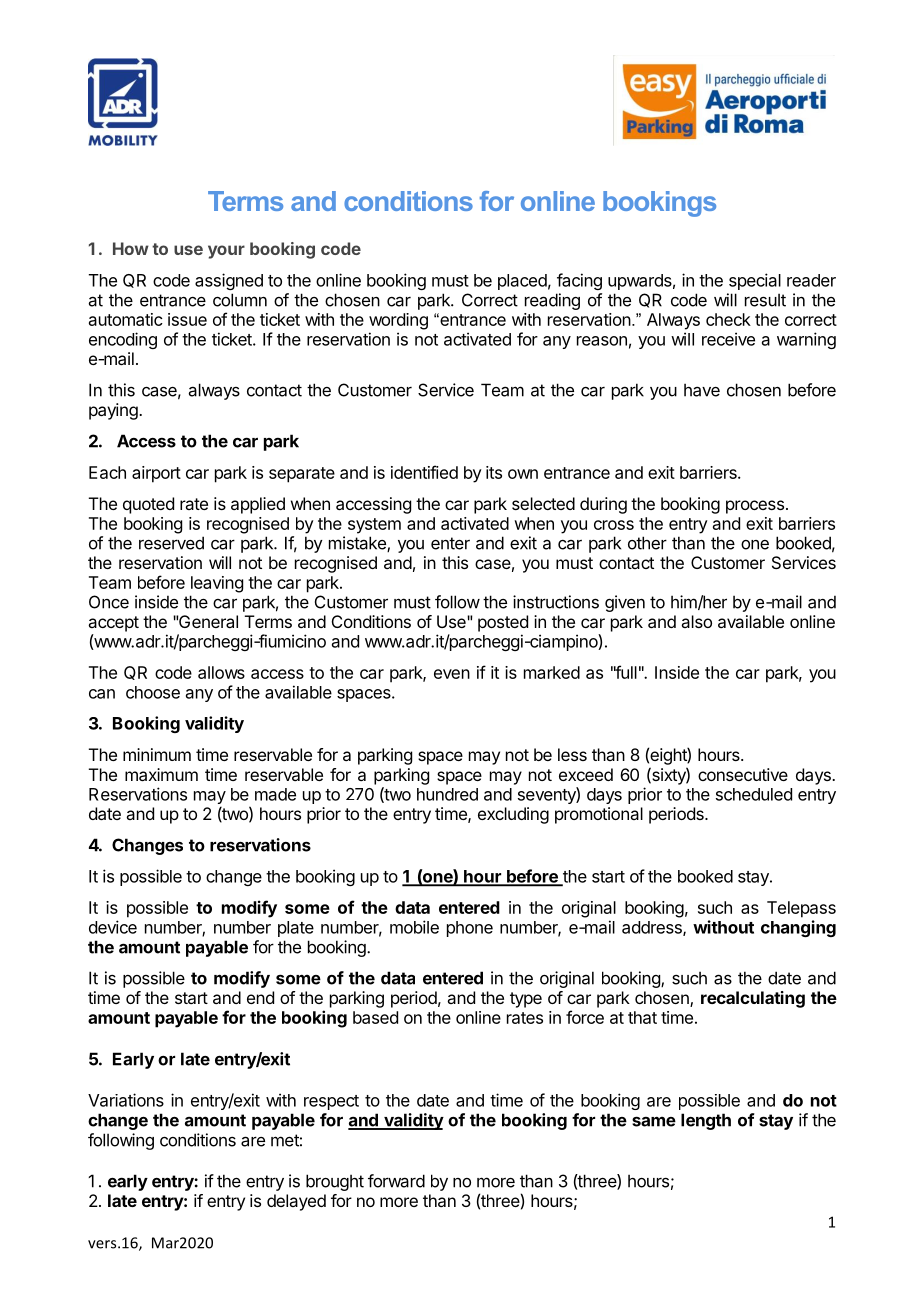 The image size is (924, 1308). Describe the element at coordinates (157, 754) in the screenshot. I see `minimum` at that location.
